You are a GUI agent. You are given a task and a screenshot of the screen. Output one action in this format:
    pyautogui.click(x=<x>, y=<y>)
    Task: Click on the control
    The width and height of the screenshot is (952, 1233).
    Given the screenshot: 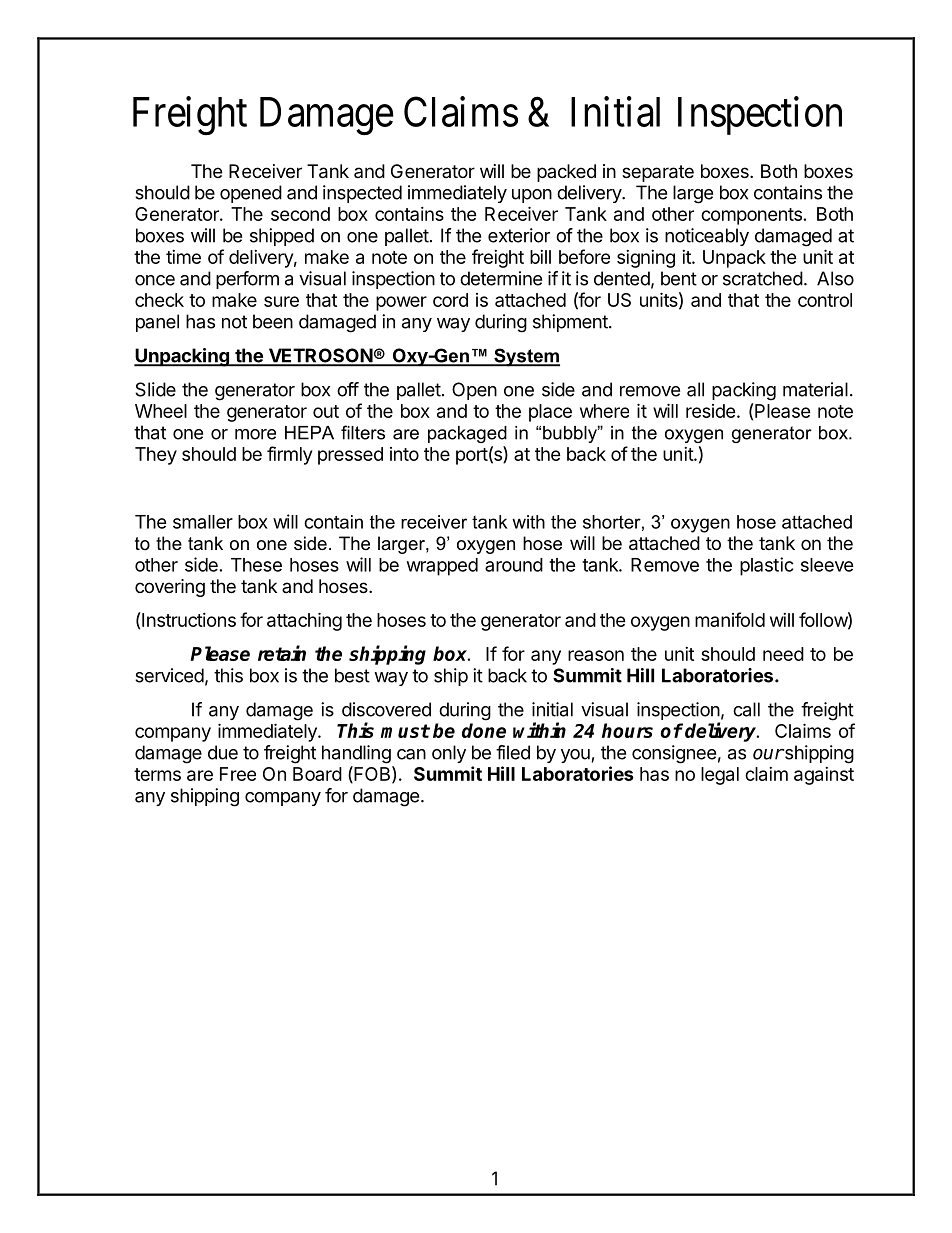 What is the action you would take?
    pyautogui.click(x=825, y=300)
